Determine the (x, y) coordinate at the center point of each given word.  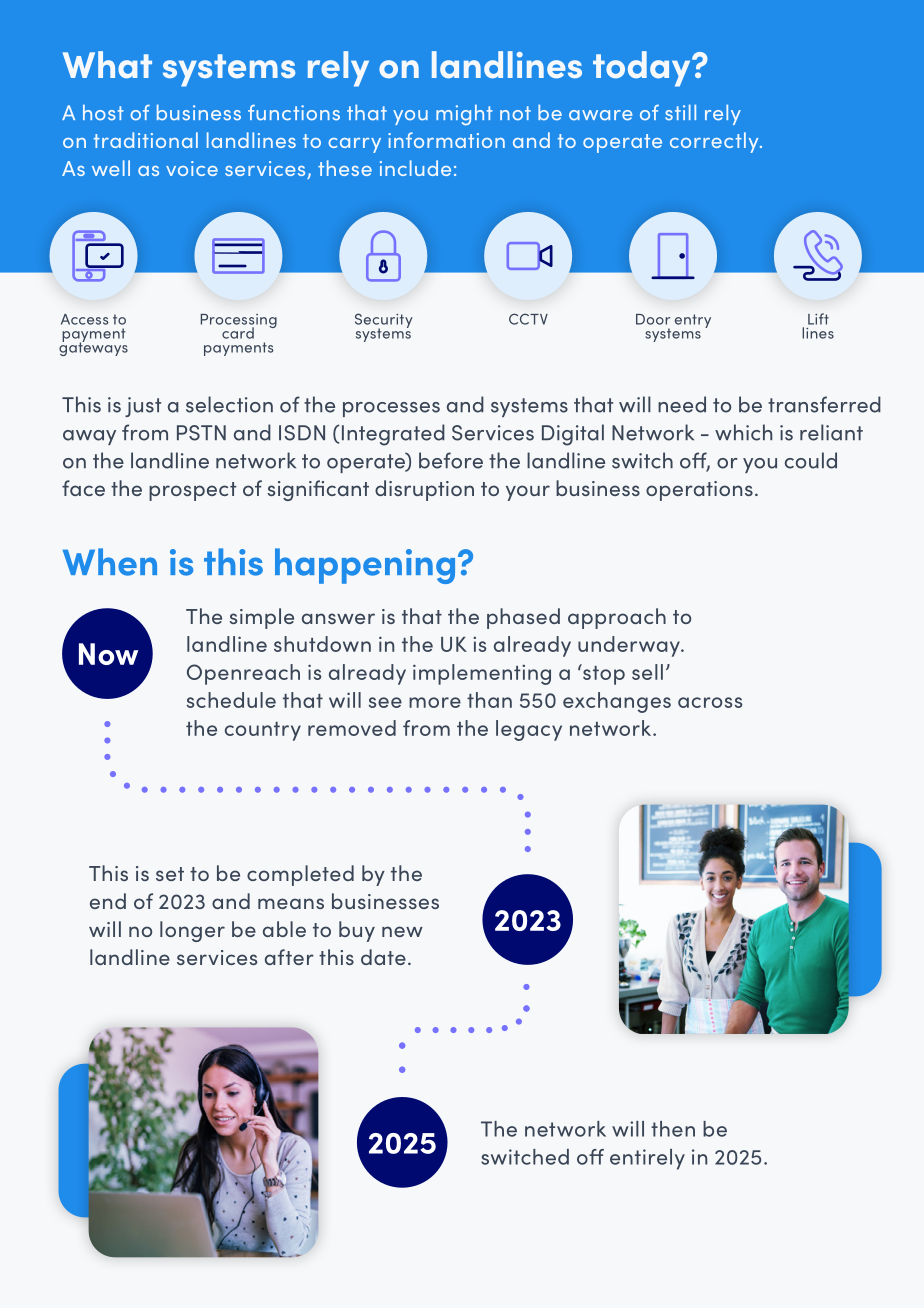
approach (617, 618)
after (289, 957)
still (680, 112)
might (464, 114)
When (110, 562)
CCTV (528, 319)
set (170, 874)
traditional (146, 140)
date (383, 957)
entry (693, 321)
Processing (239, 322)
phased (523, 618)
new (402, 931)
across (710, 702)
